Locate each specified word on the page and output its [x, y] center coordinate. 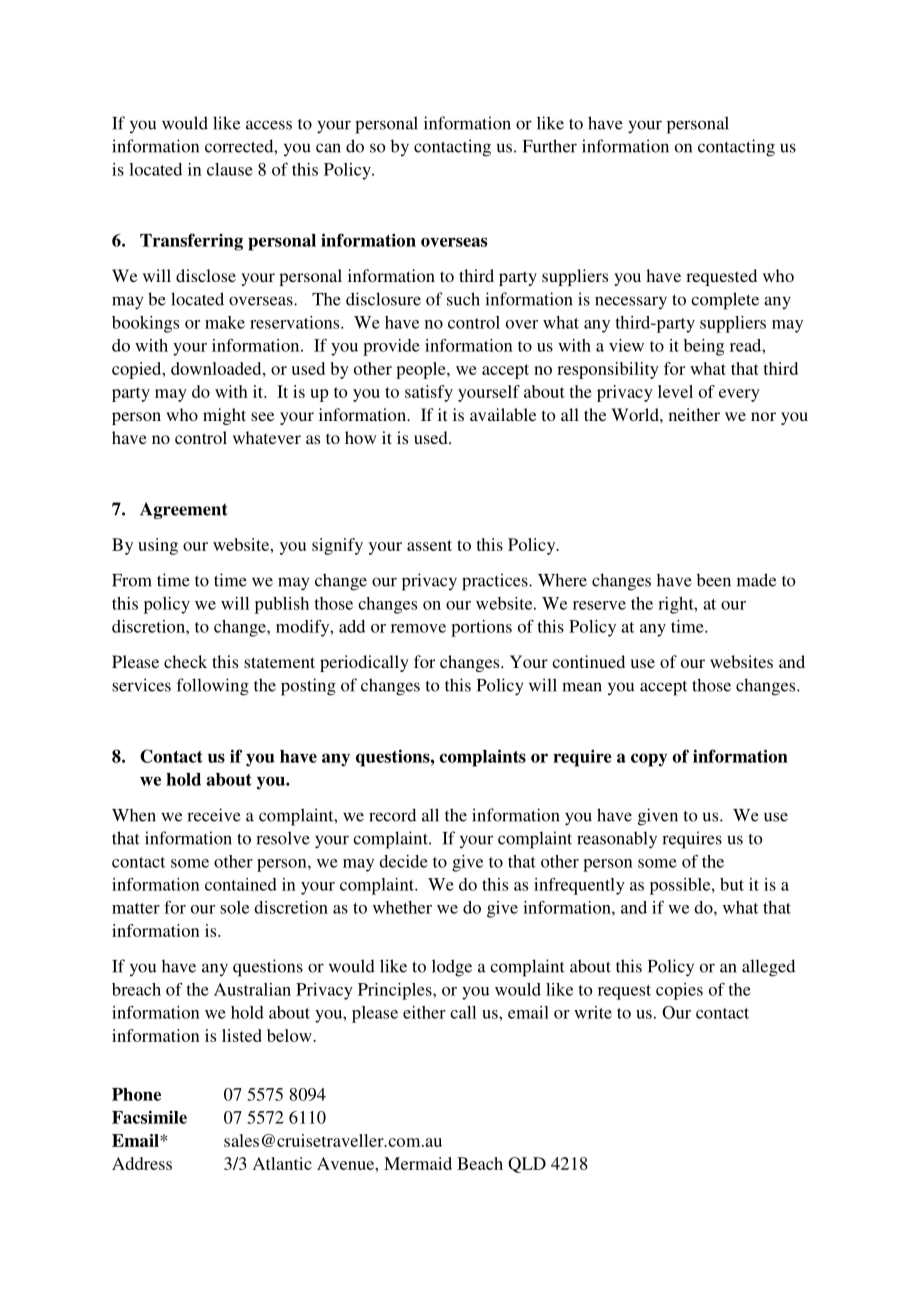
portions [481, 628]
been [714, 580]
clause [230, 169]
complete [725, 301]
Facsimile [149, 1117]
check [185, 661]
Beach [480, 1163]
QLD [527, 1165]
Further [550, 146]
